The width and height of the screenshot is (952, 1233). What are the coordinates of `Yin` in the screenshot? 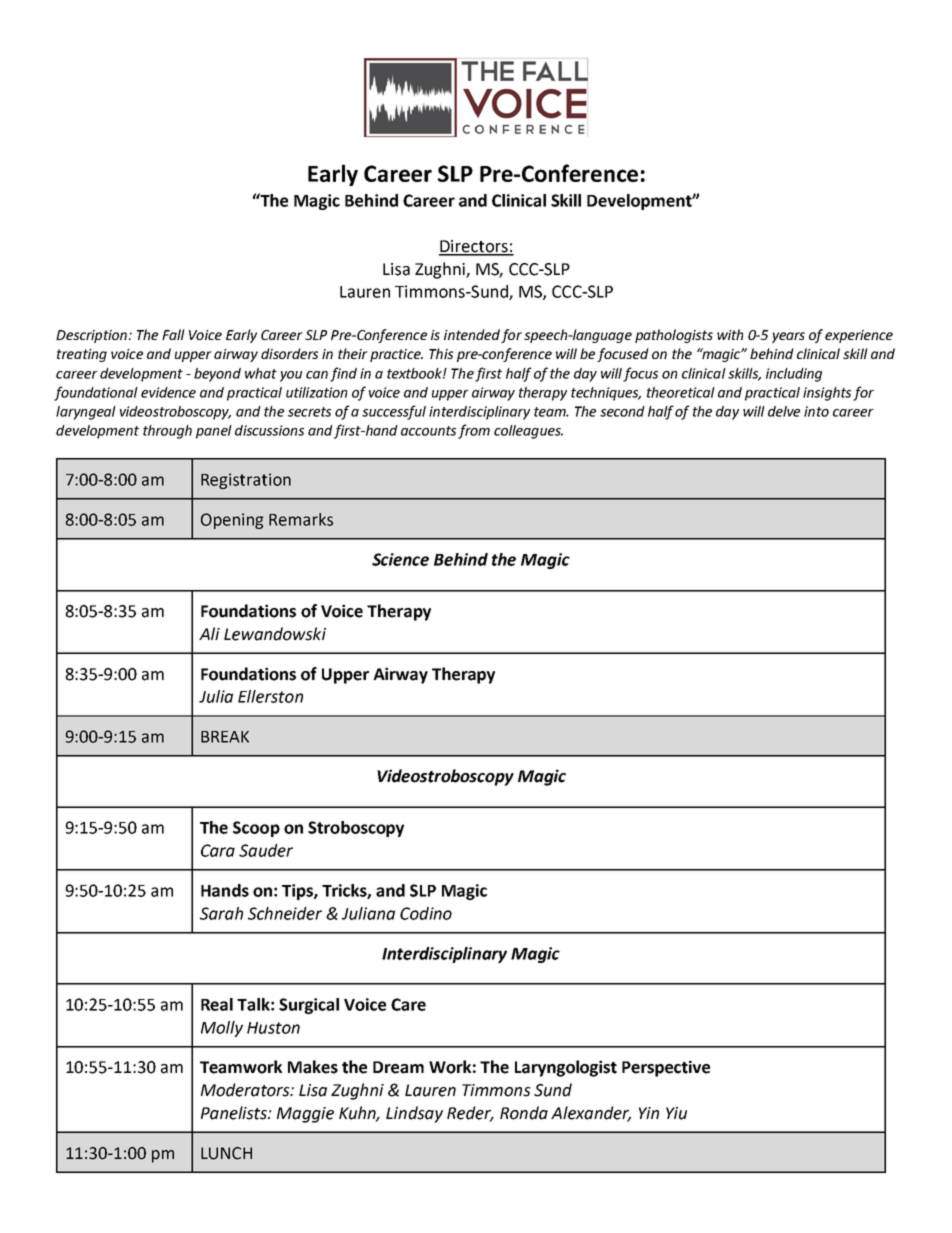 It's located at (649, 1113).
